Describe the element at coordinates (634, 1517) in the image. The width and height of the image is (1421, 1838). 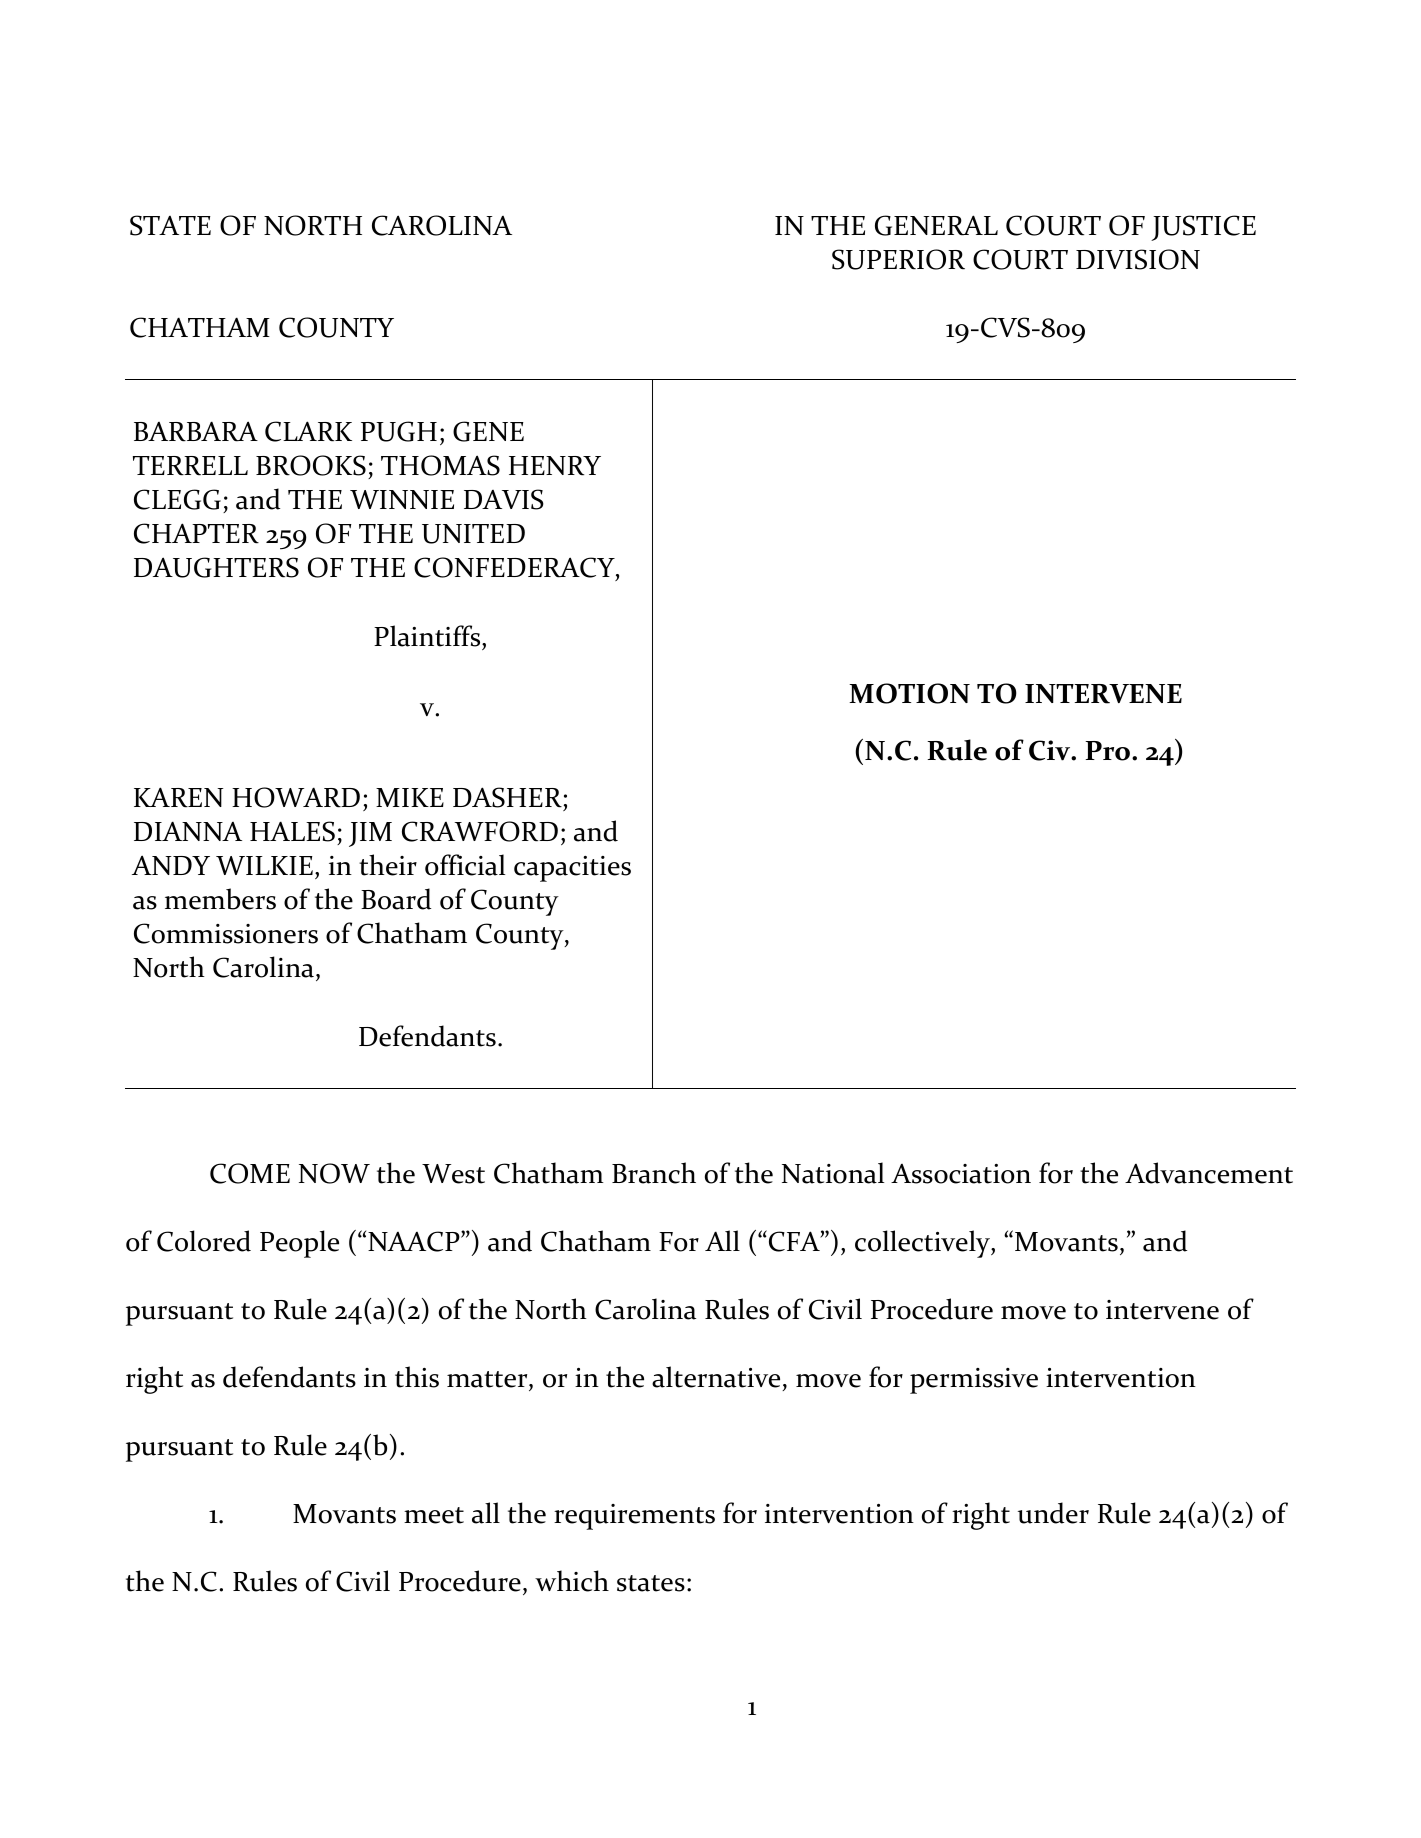
I see `requirements` at that location.
